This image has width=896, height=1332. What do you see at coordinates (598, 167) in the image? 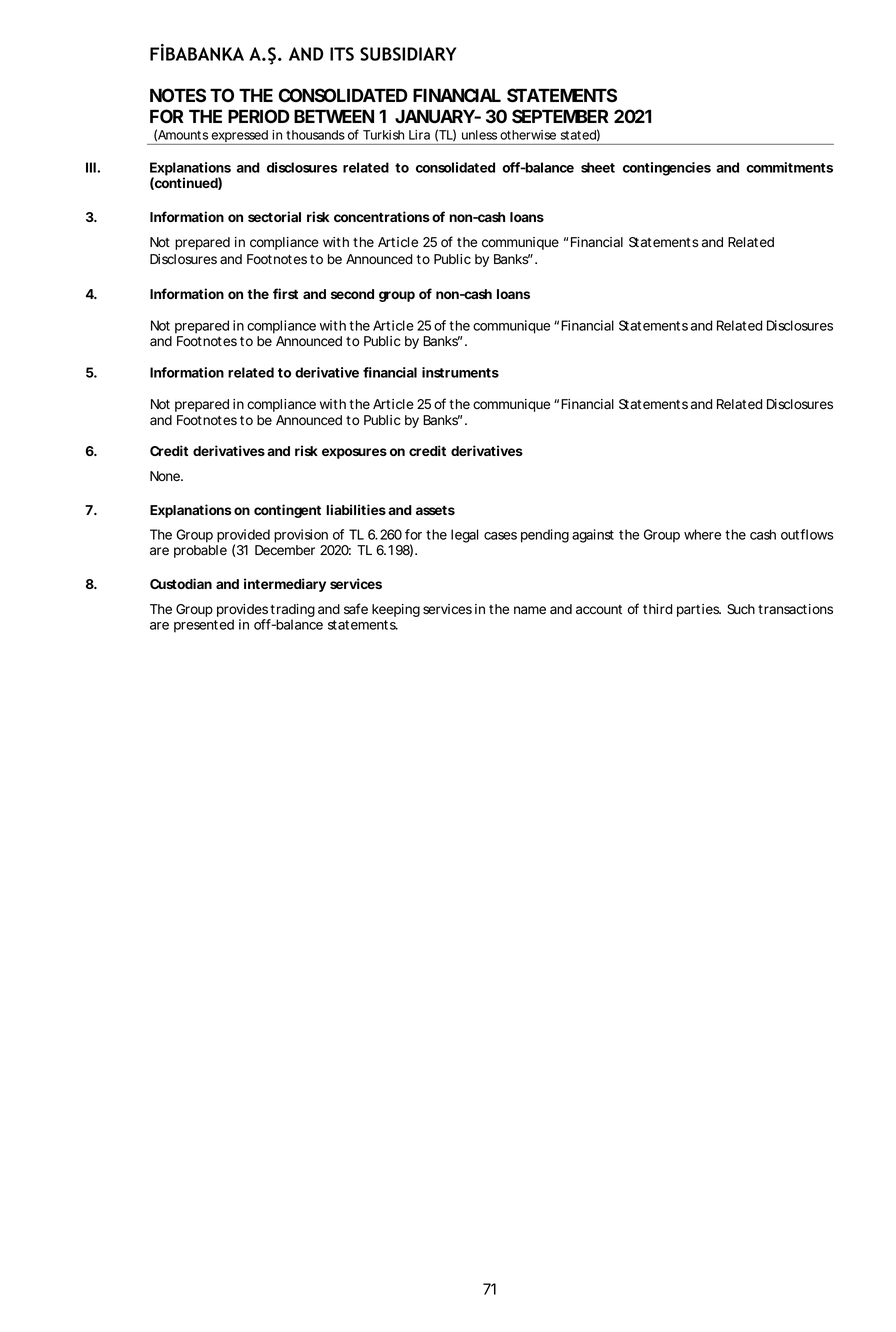
I see `sheet` at bounding box center [598, 167].
